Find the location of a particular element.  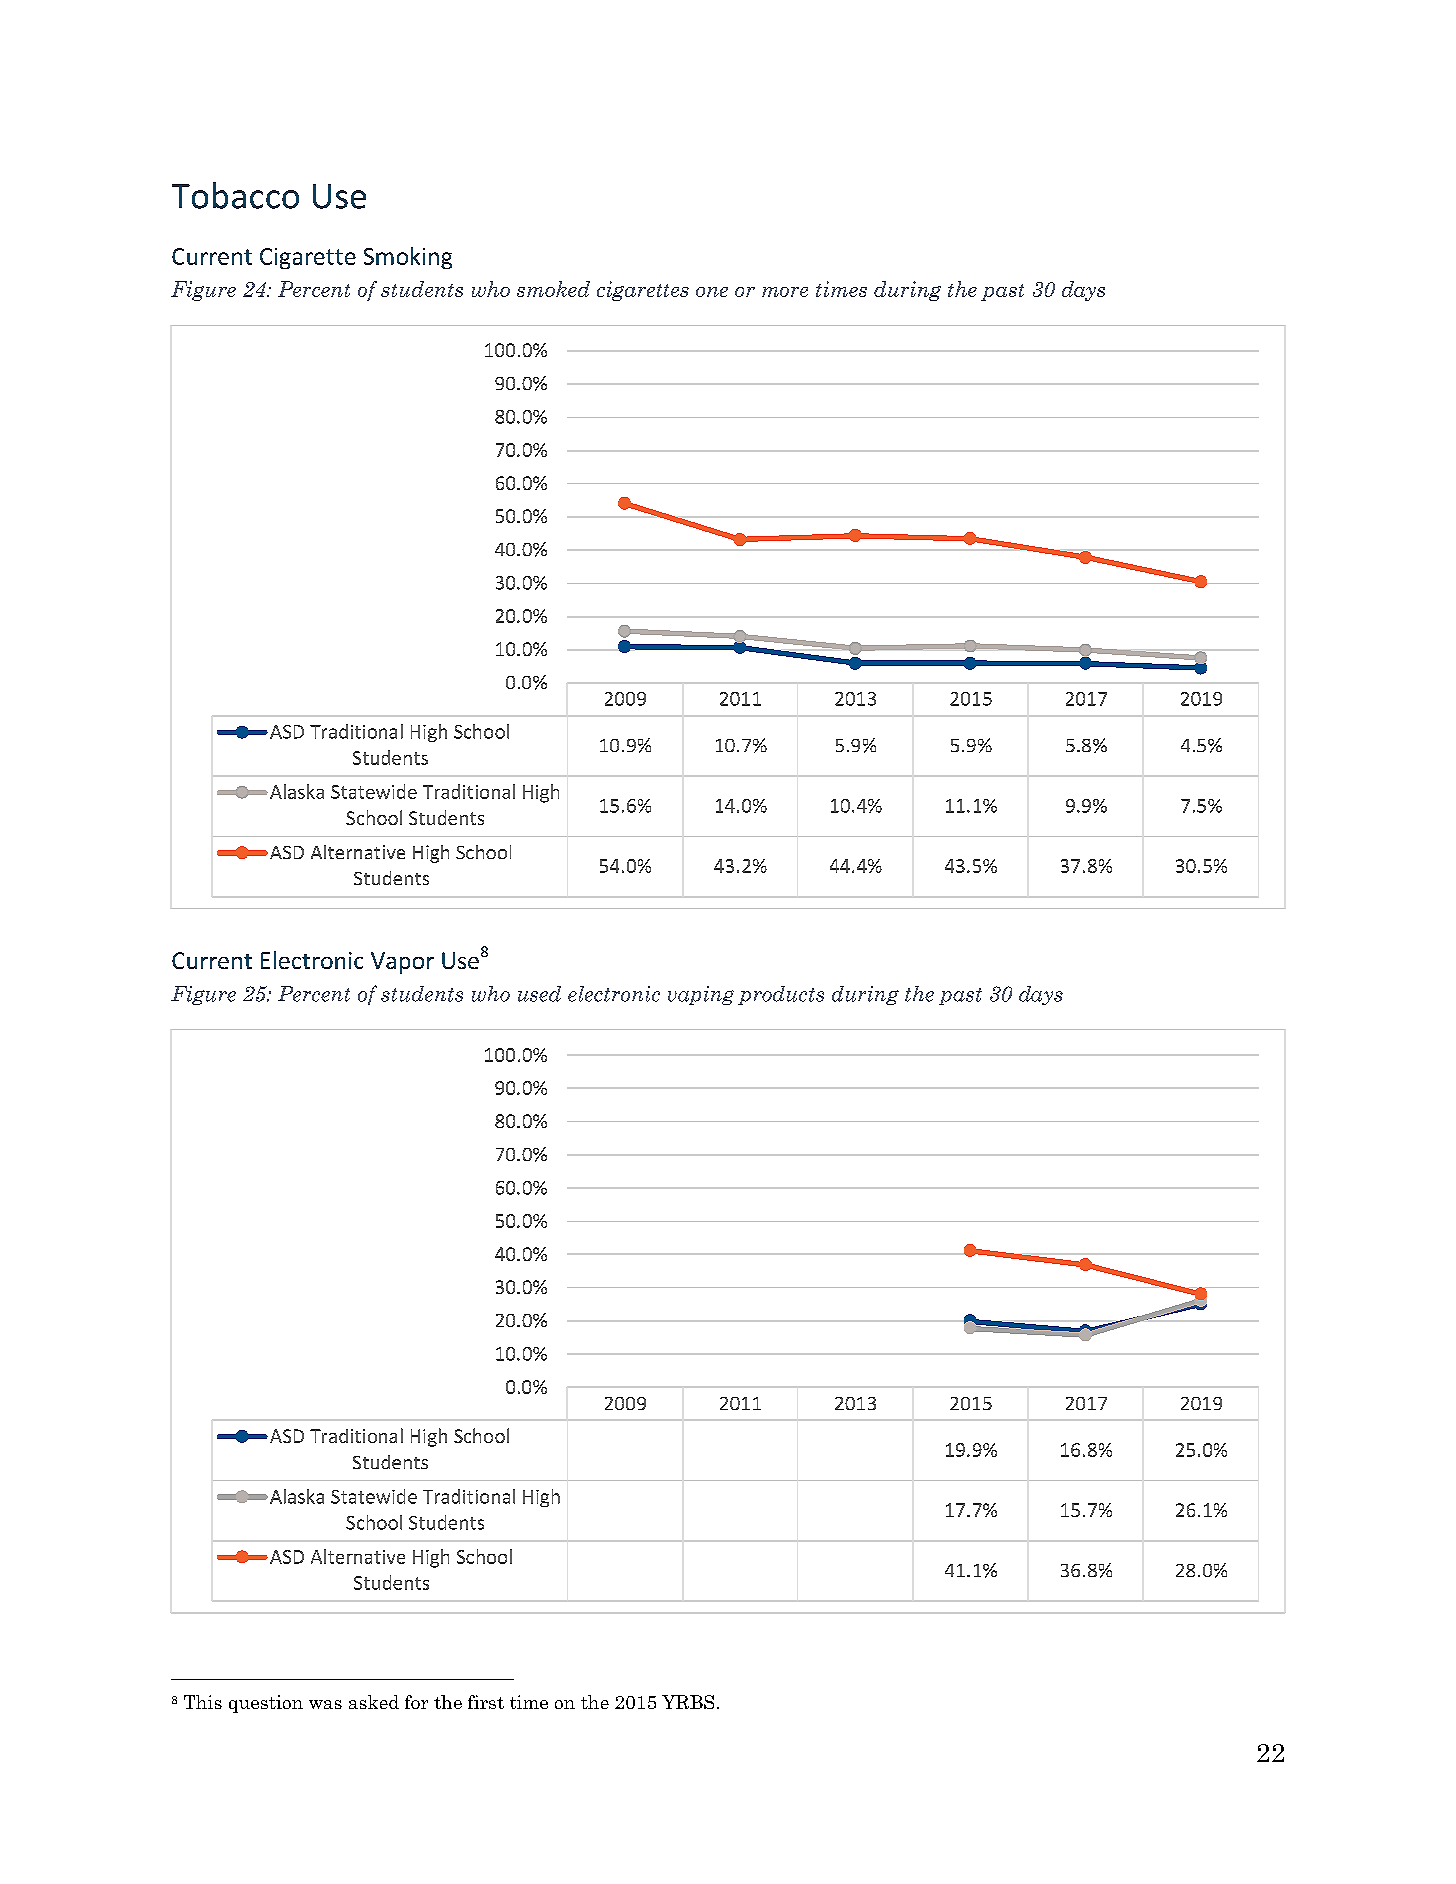

vaping is located at coordinates (701, 995).
